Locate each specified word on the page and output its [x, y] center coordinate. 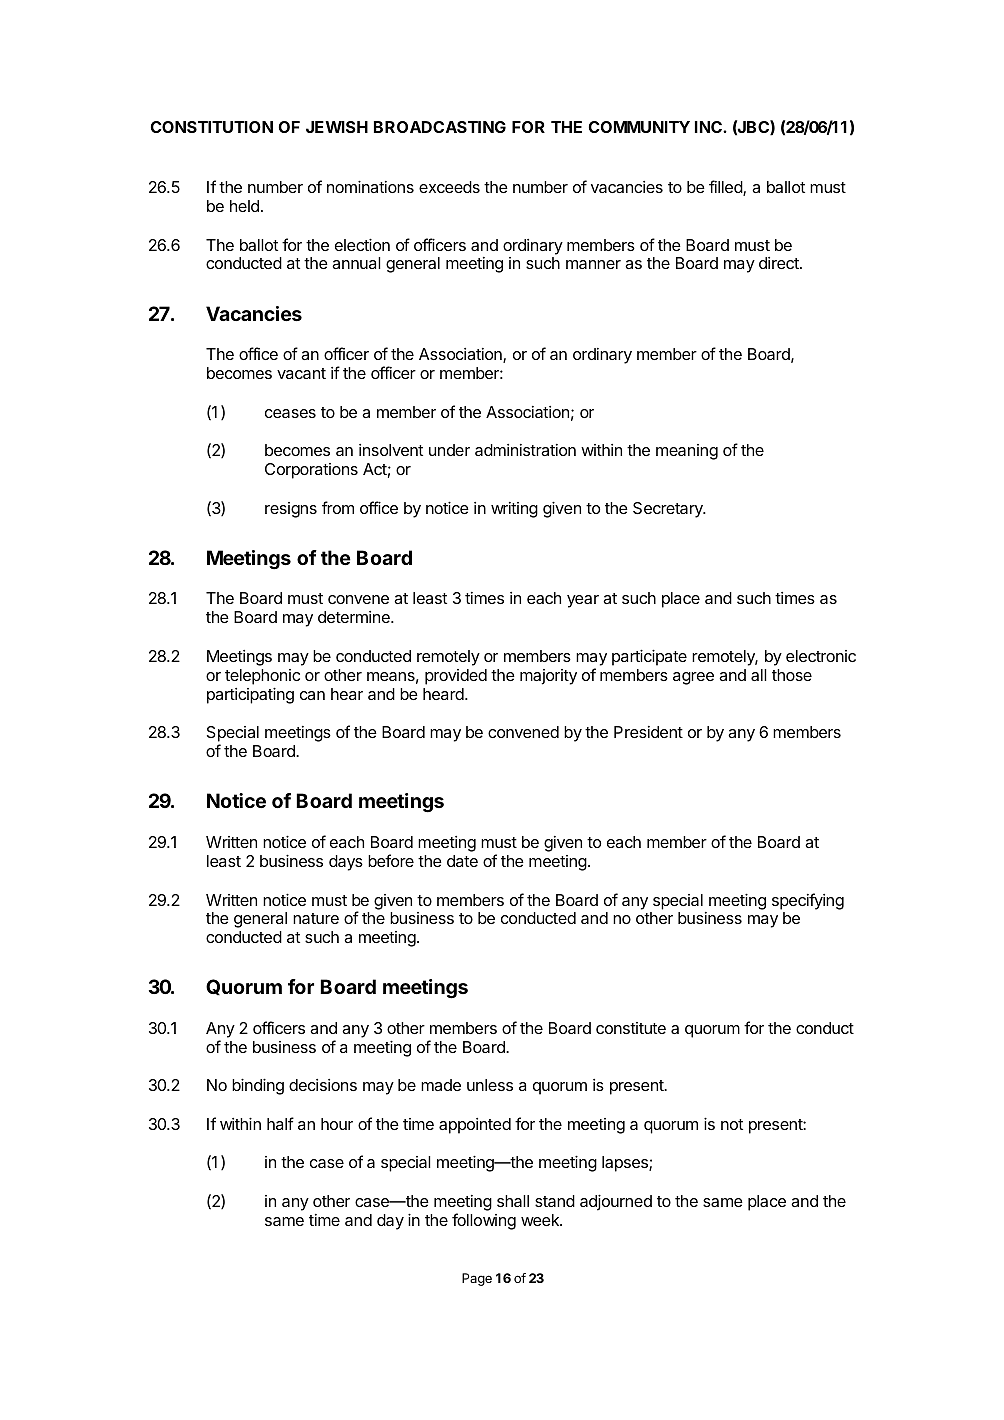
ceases [290, 413]
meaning [687, 452]
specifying [808, 901]
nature [316, 918]
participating [250, 695]
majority [548, 677]
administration [525, 450]
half [280, 1123]
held [244, 206]
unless [490, 1085]
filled [726, 188]
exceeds [449, 187]
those [792, 675]
